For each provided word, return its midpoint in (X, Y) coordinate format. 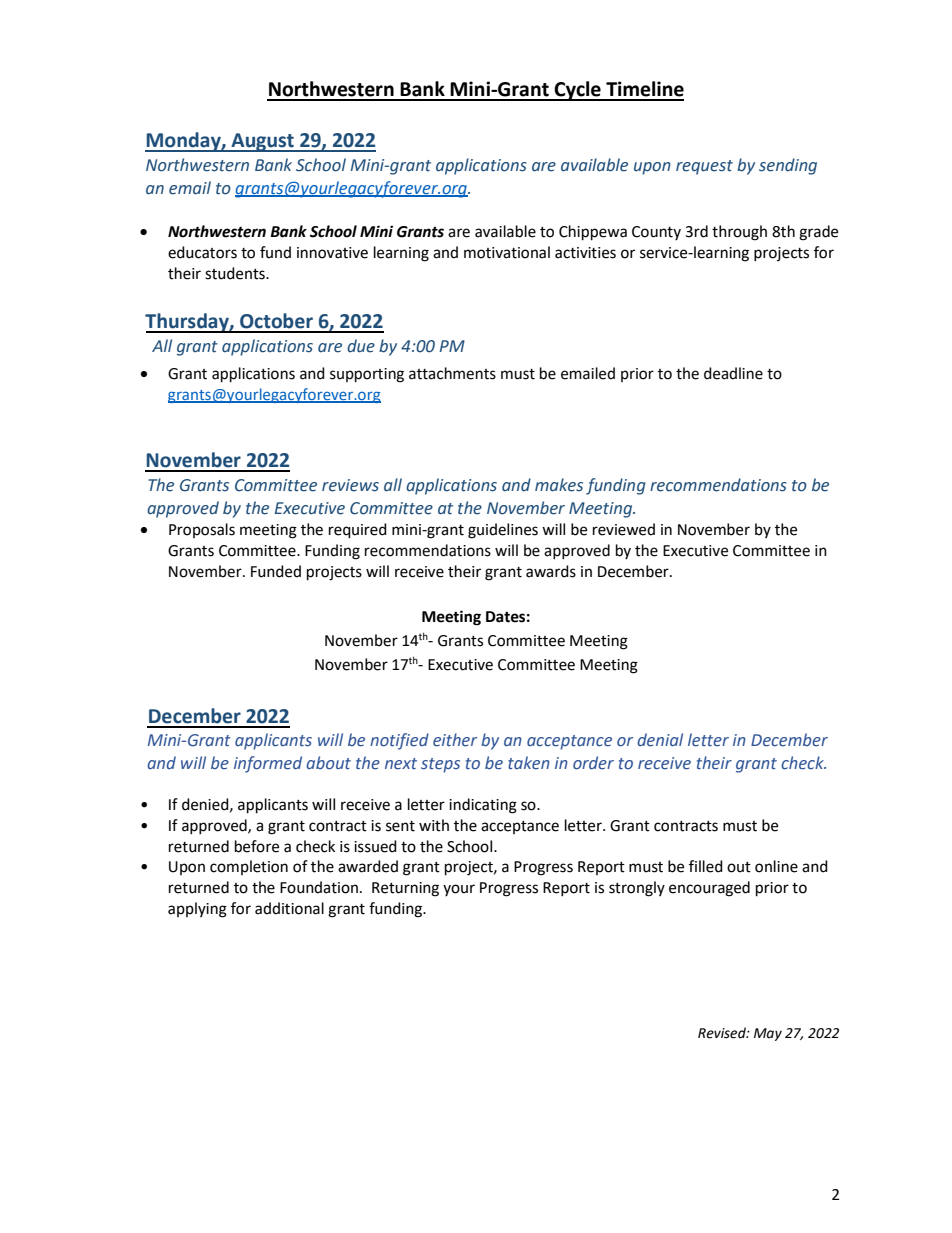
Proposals (202, 530)
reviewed (624, 529)
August (262, 142)
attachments (452, 373)
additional (289, 908)
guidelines (503, 531)
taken (529, 763)
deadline (733, 373)
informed (268, 764)
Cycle (578, 91)
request (704, 167)
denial (660, 740)
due (361, 346)
